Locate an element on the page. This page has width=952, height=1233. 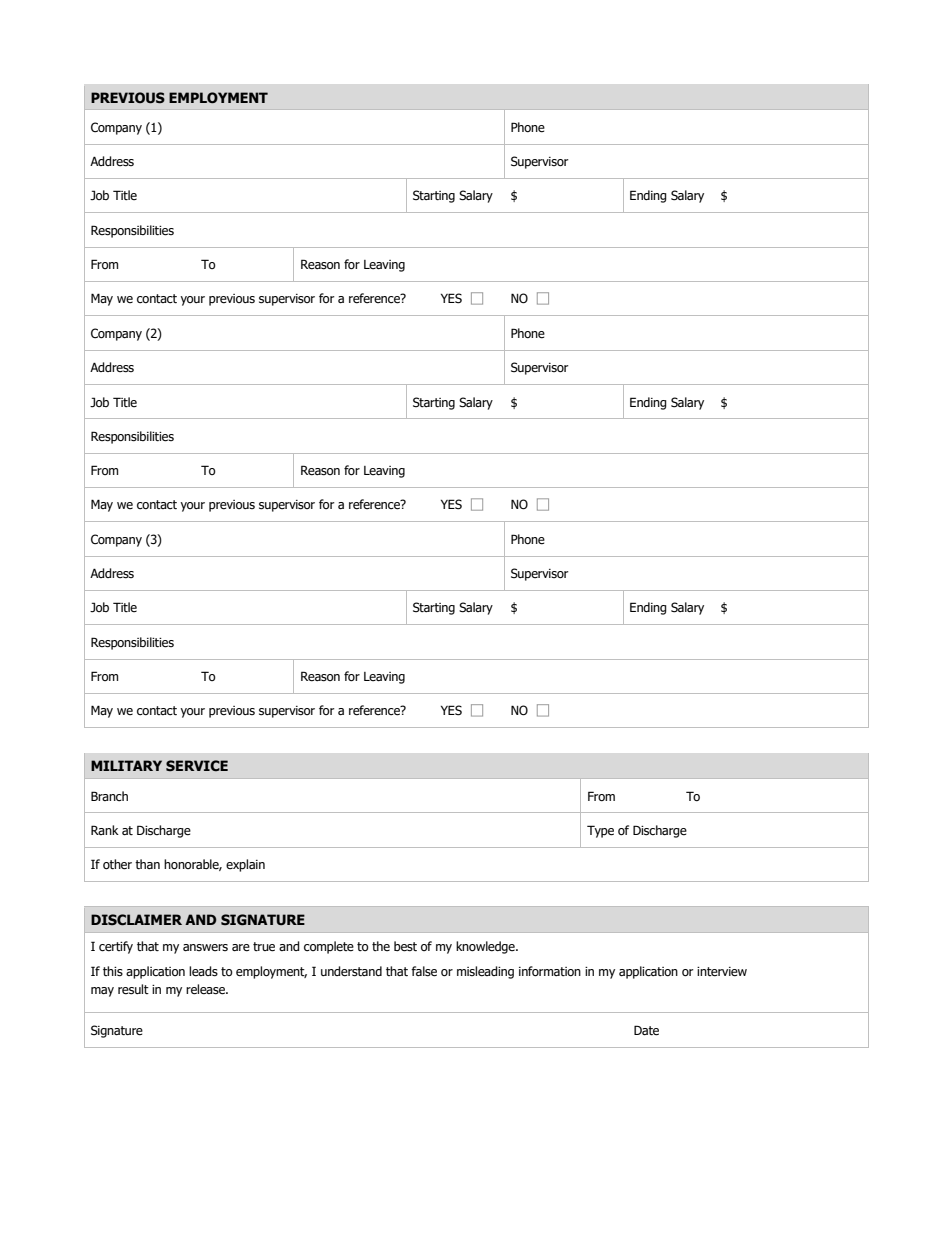
SERVICE is located at coordinates (197, 765).
